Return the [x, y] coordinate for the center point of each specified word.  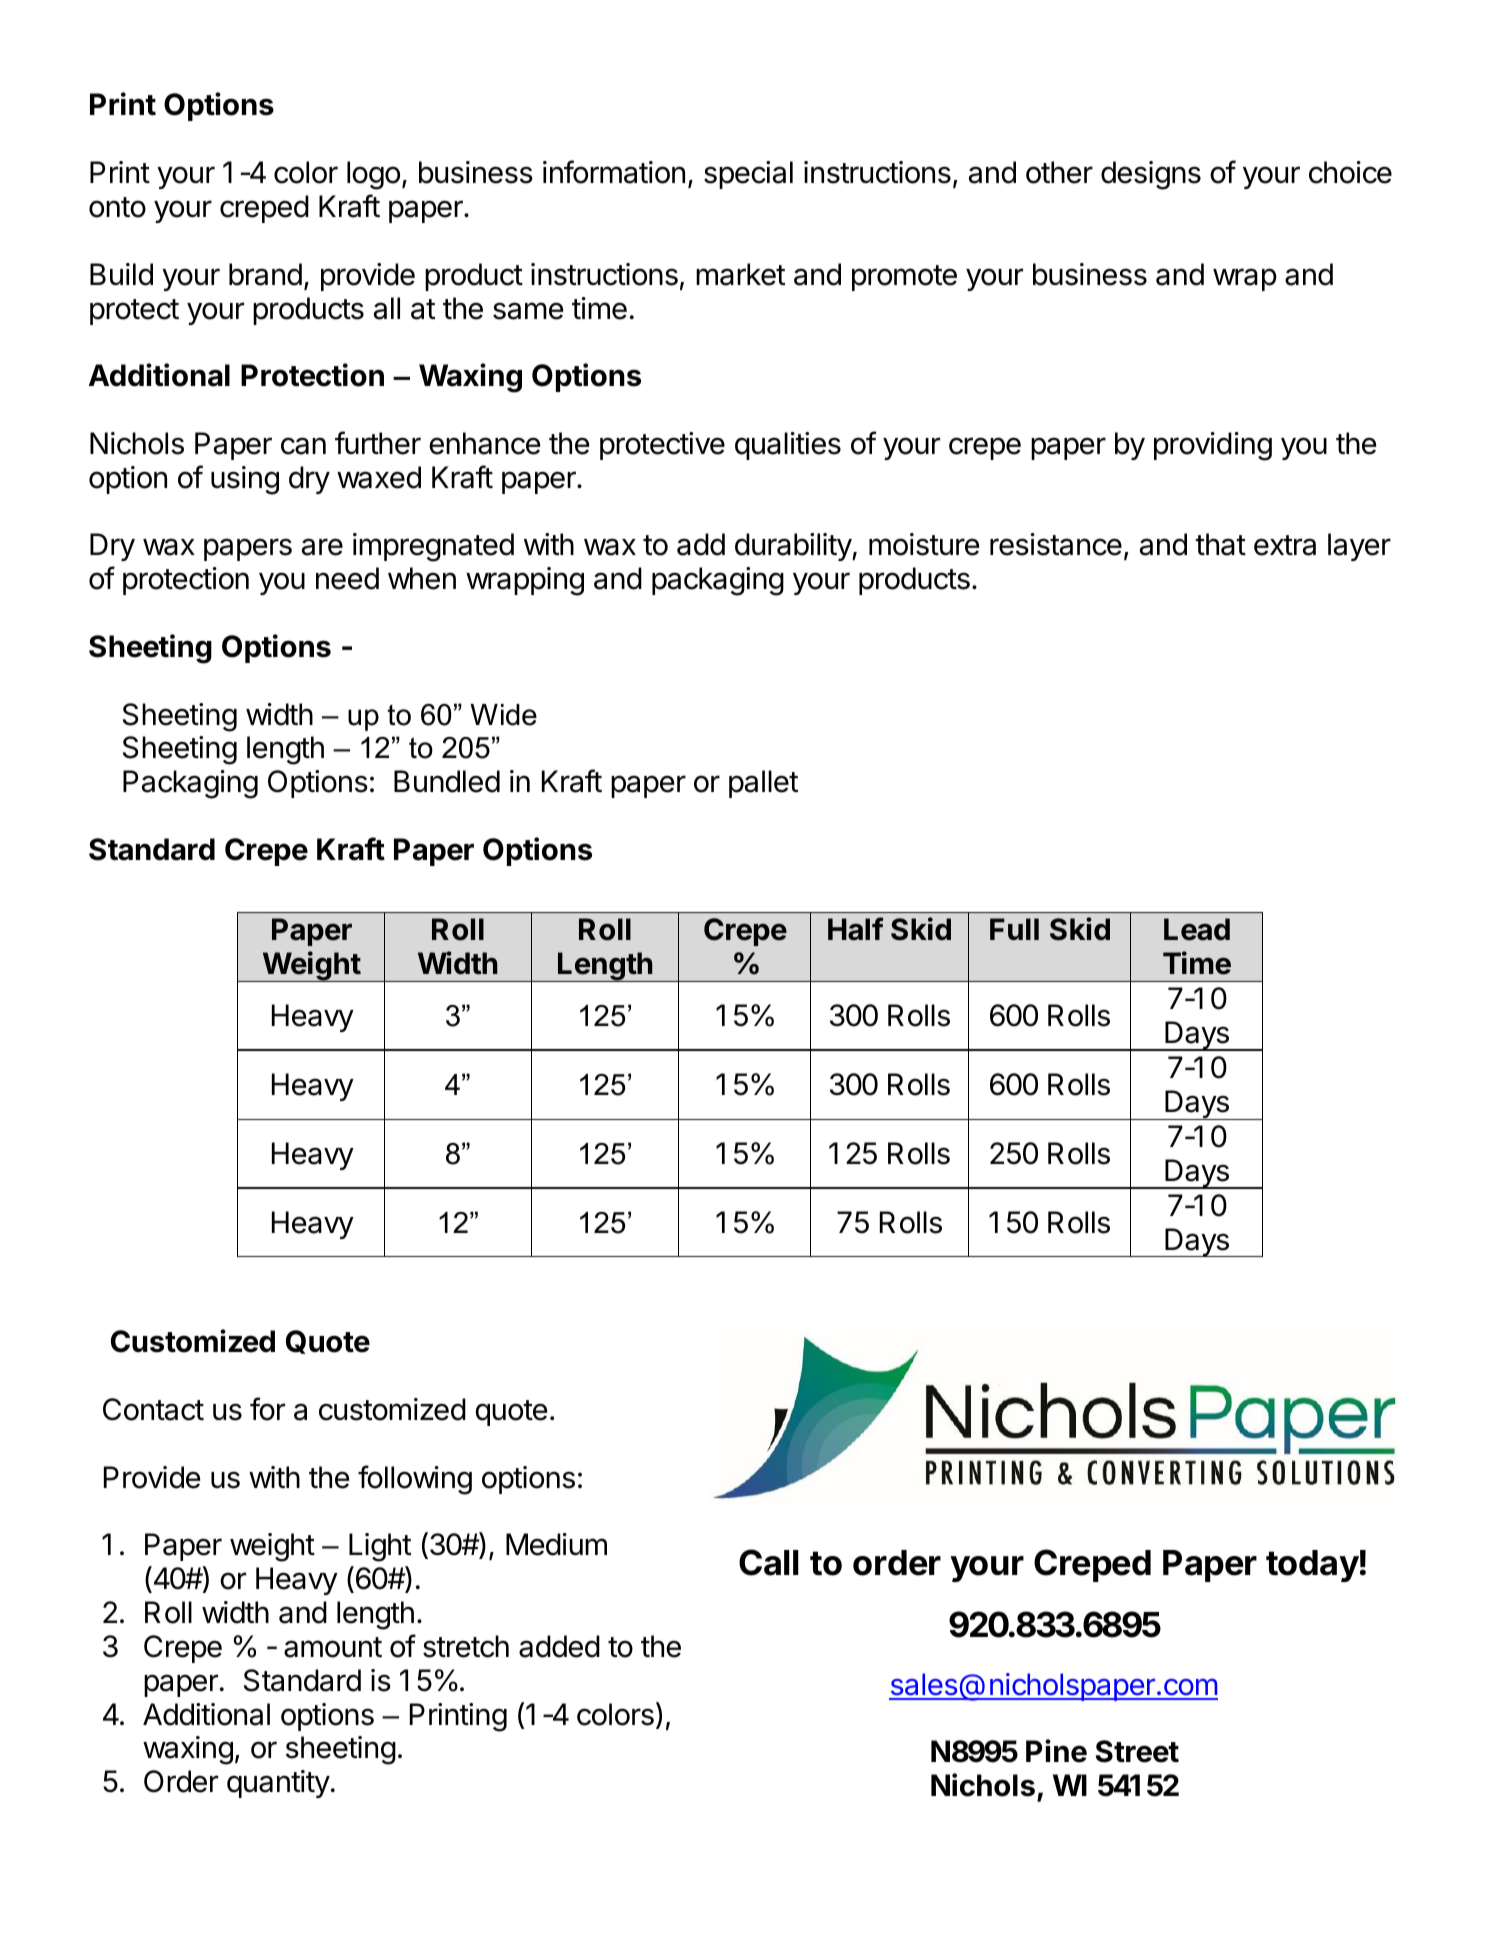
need [347, 578]
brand [265, 274]
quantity [278, 1784]
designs [1151, 175]
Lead [1197, 929]
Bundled [447, 781]
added [559, 1646]
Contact [153, 1409]
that [1220, 544]
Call [769, 1562]
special [748, 175]
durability [794, 547]
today [1312, 1566]
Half [856, 929]
